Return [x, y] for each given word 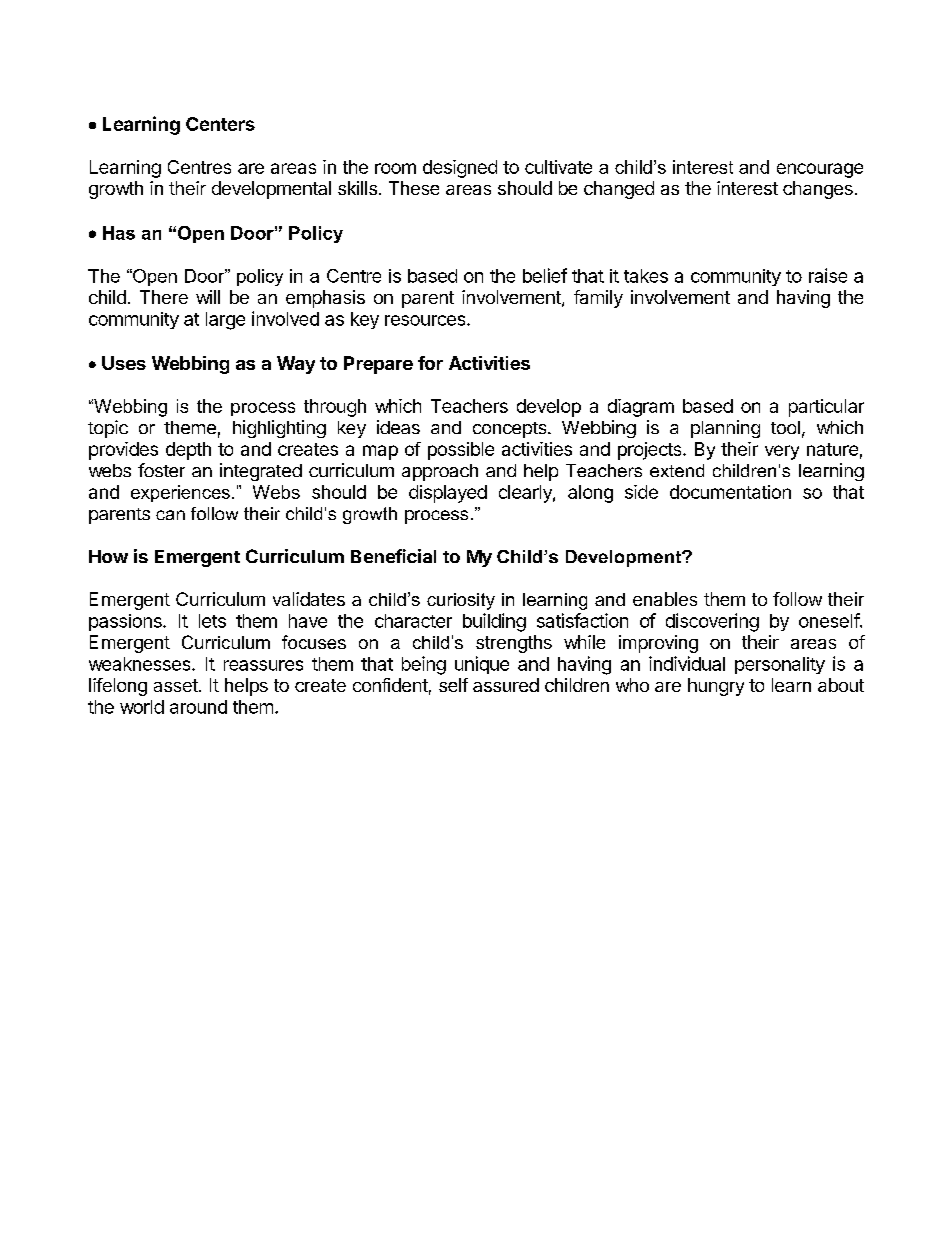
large [225, 321]
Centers [220, 124]
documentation [730, 492]
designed [460, 169]
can [170, 515]
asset [177, 685]
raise [828, 275]
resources [426, 320]
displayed [448, 494]
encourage [820, 170]
